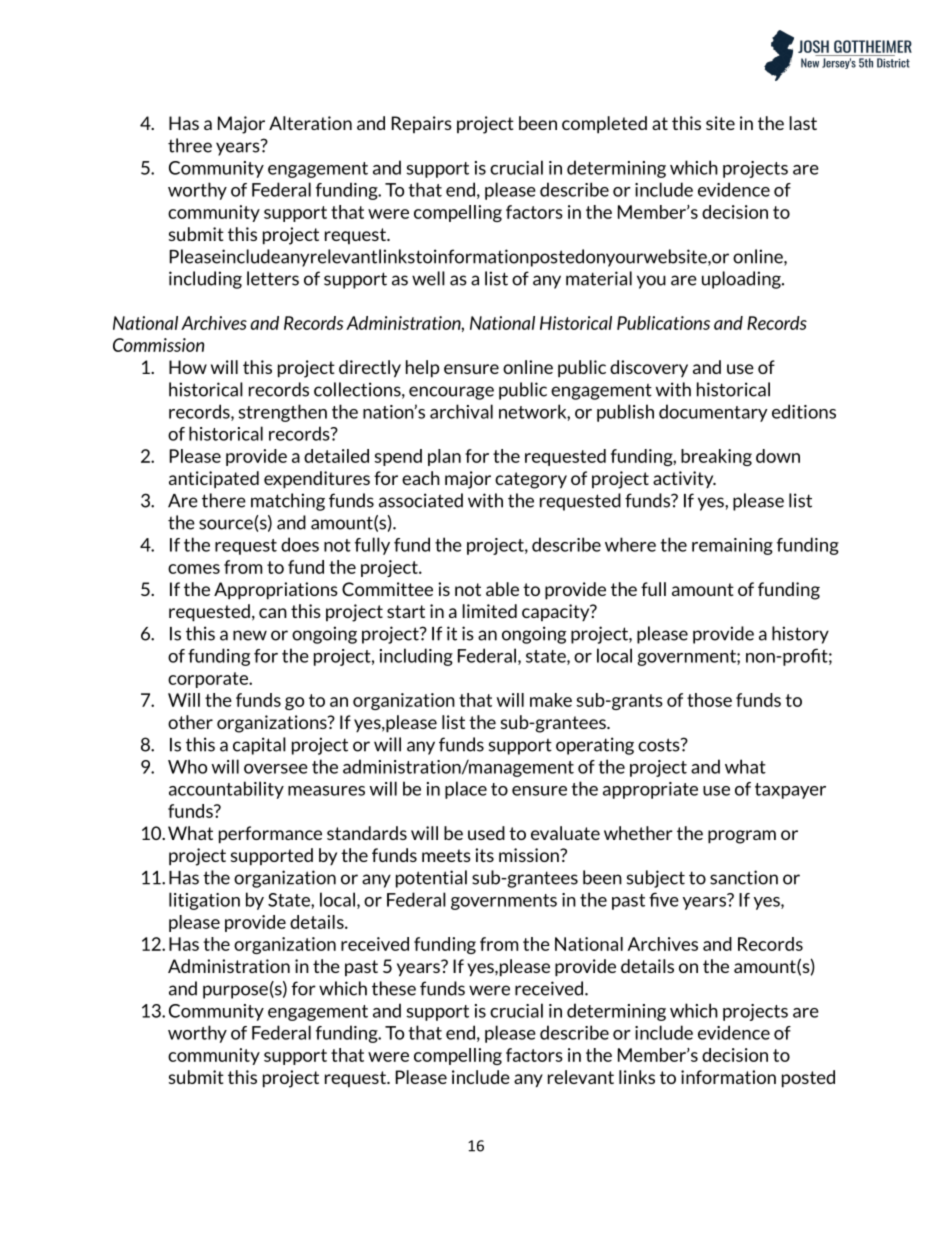 This document has width=952, height=1233. I want to click on last, so click(803, 123).
